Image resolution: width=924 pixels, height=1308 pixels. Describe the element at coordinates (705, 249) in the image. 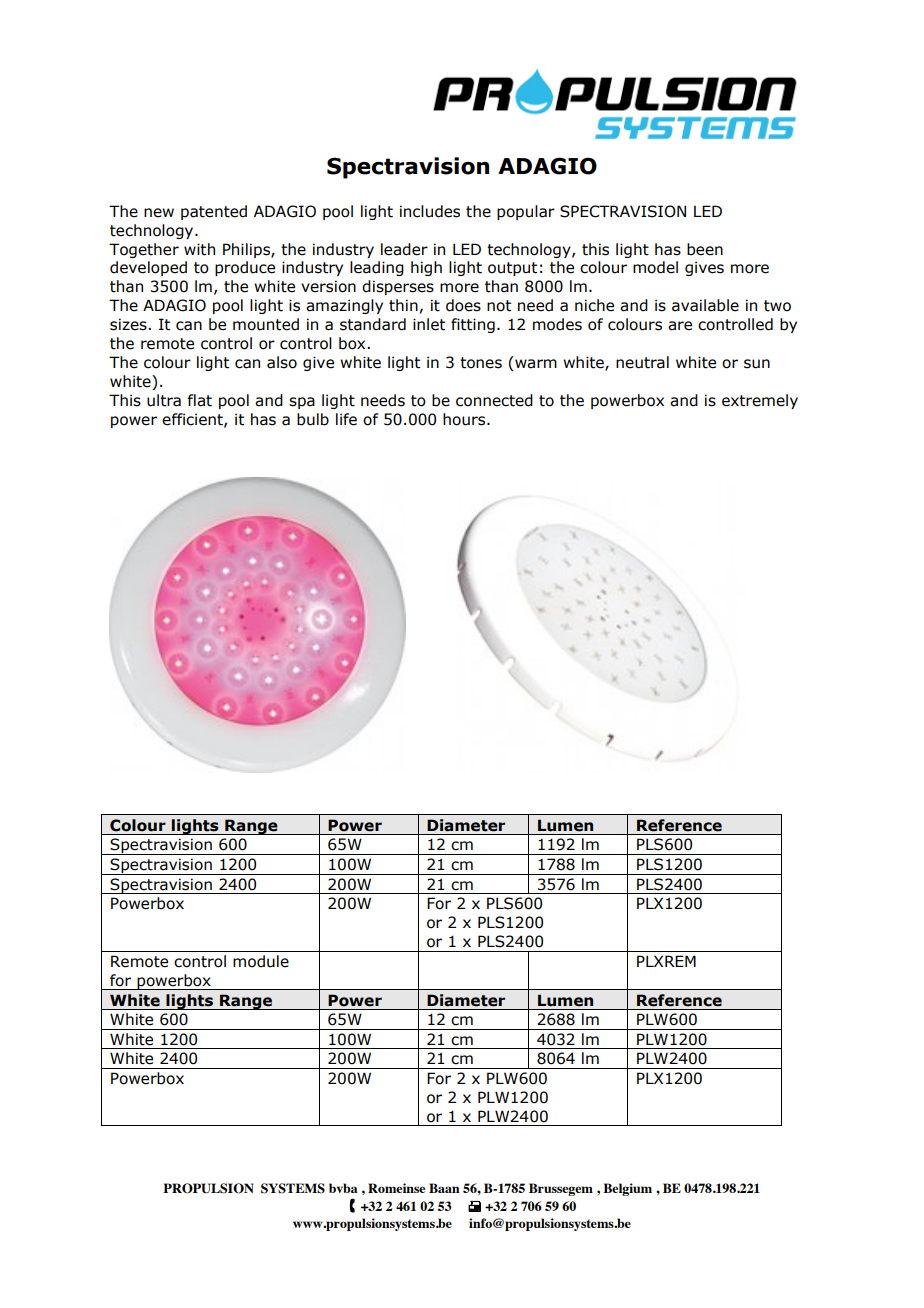

I see `been` at that location.
